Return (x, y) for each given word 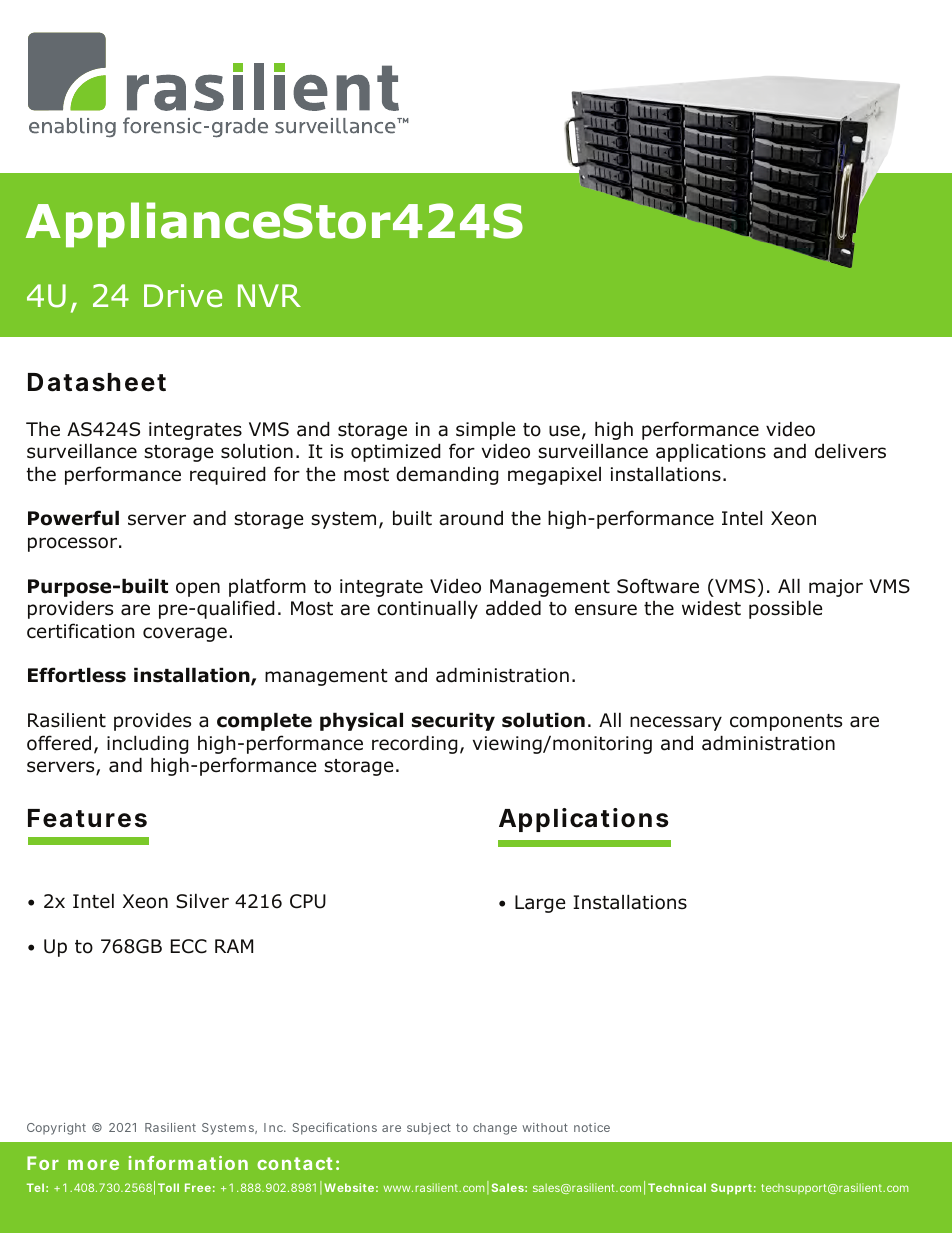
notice (592, 1127)
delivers (850, 451)
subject (429, 1129)
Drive (183, 295)
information (188, 1163)
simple (485, 430)
